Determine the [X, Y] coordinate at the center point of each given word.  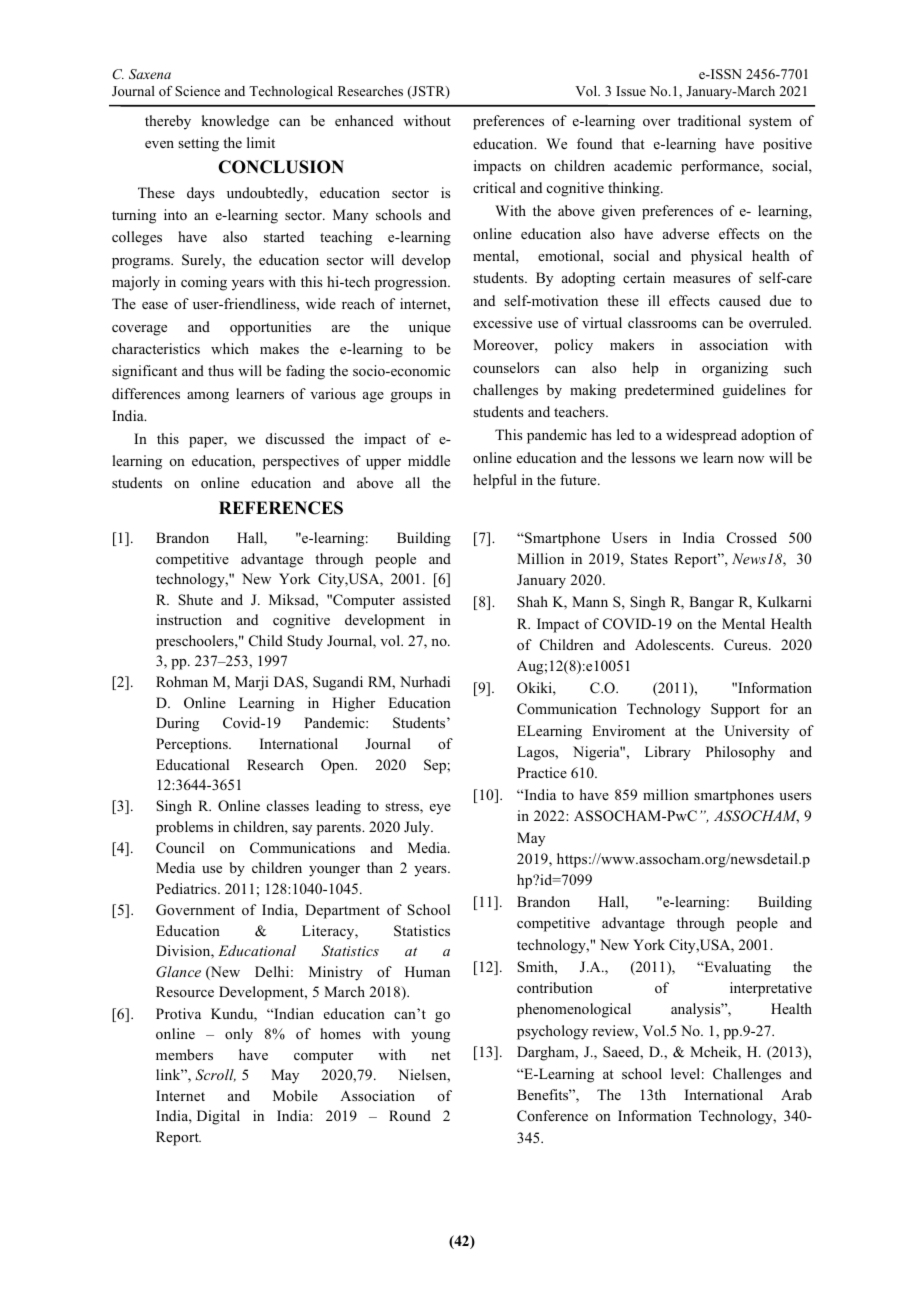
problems [184, 828]
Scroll [215, 1075]
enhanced [364, 120]
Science [197, 91]
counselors [506, 368]
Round [410, 1115]
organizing [735, 369]
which [230, 348]
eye [440, 809]
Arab [796, 1094]
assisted [427, 599]
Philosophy [740, 753]
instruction [189, 619]
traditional [709, 120]
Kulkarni [784, 601]
